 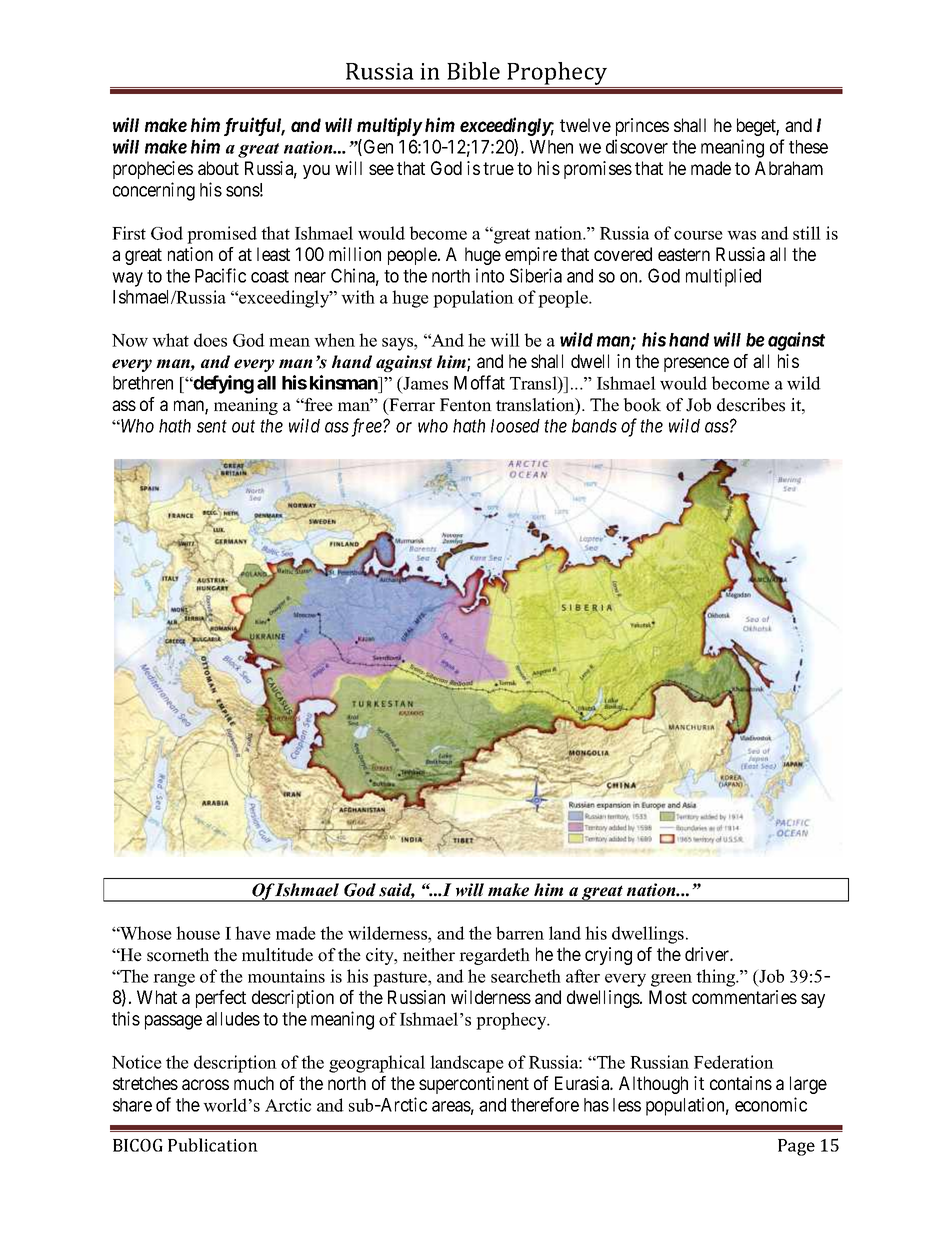 I want to click on about, so click(x=218, y=168).
